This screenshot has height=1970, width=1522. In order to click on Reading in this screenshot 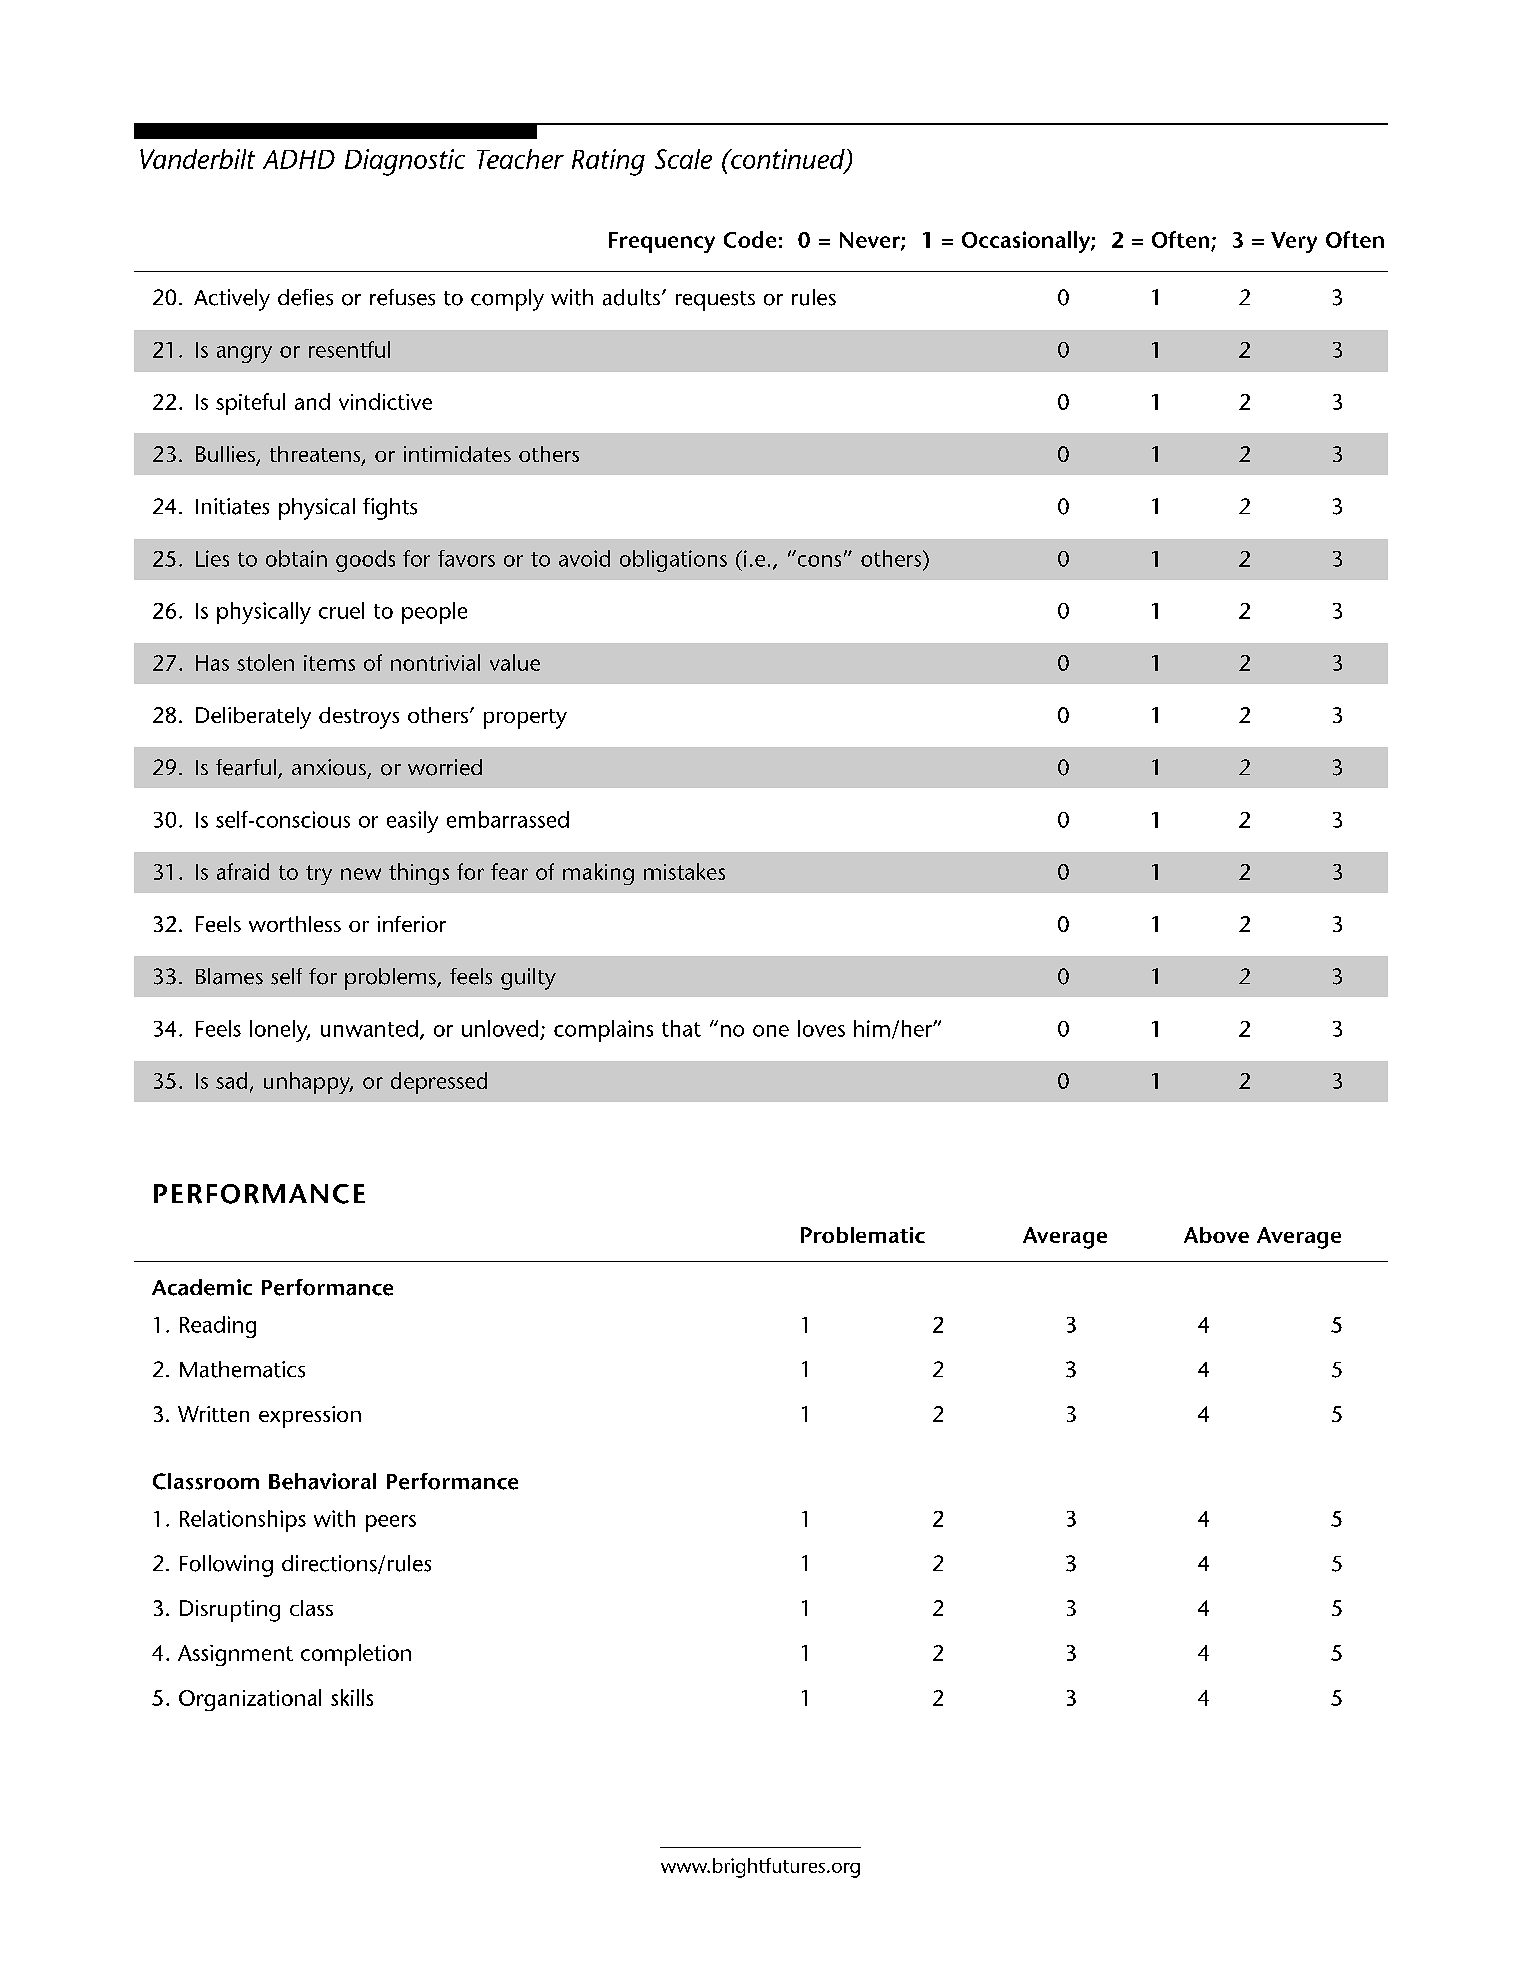, I will do `click(218, 1327)`.
